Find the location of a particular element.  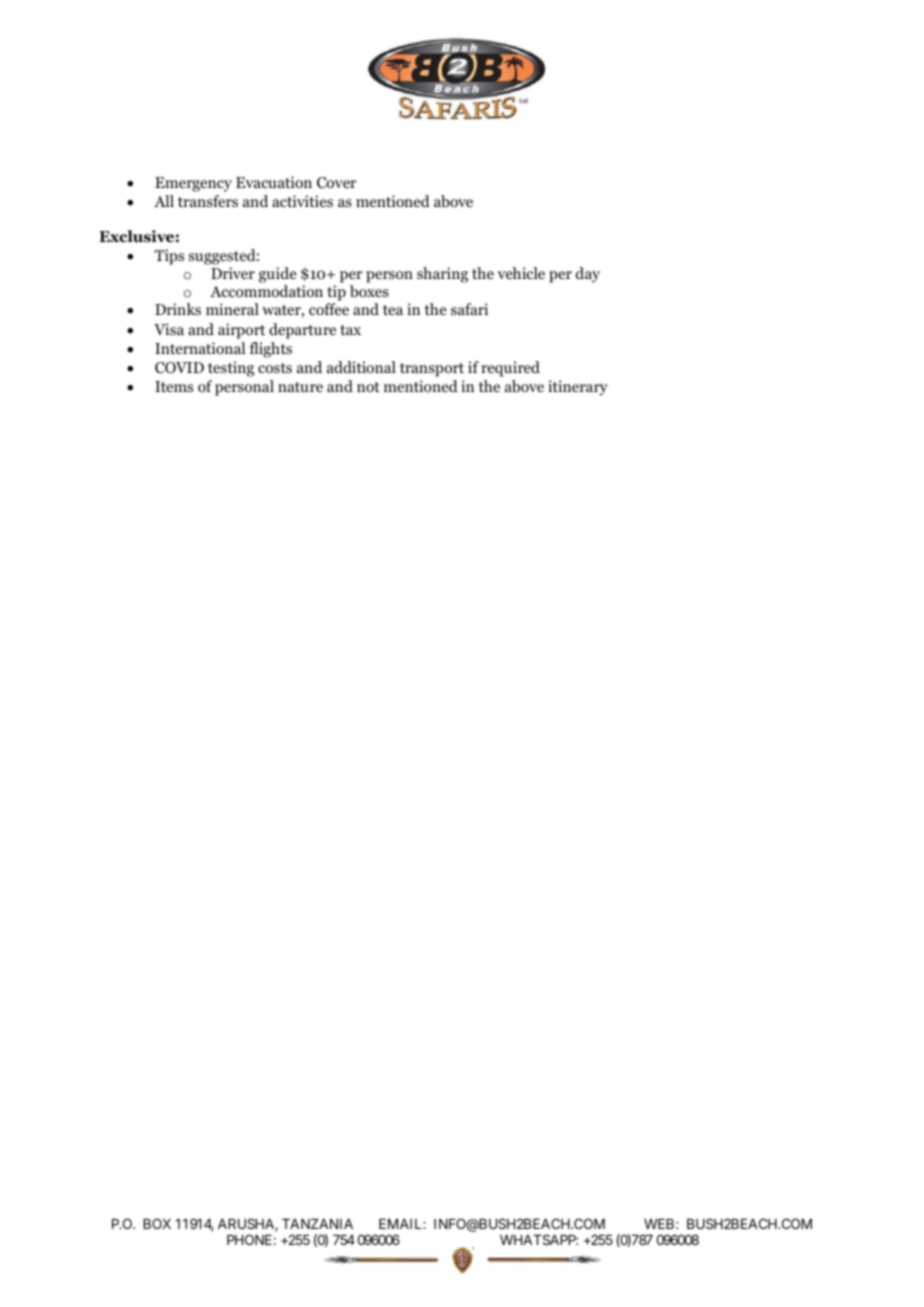

required is located at coordinates (510, 369).
